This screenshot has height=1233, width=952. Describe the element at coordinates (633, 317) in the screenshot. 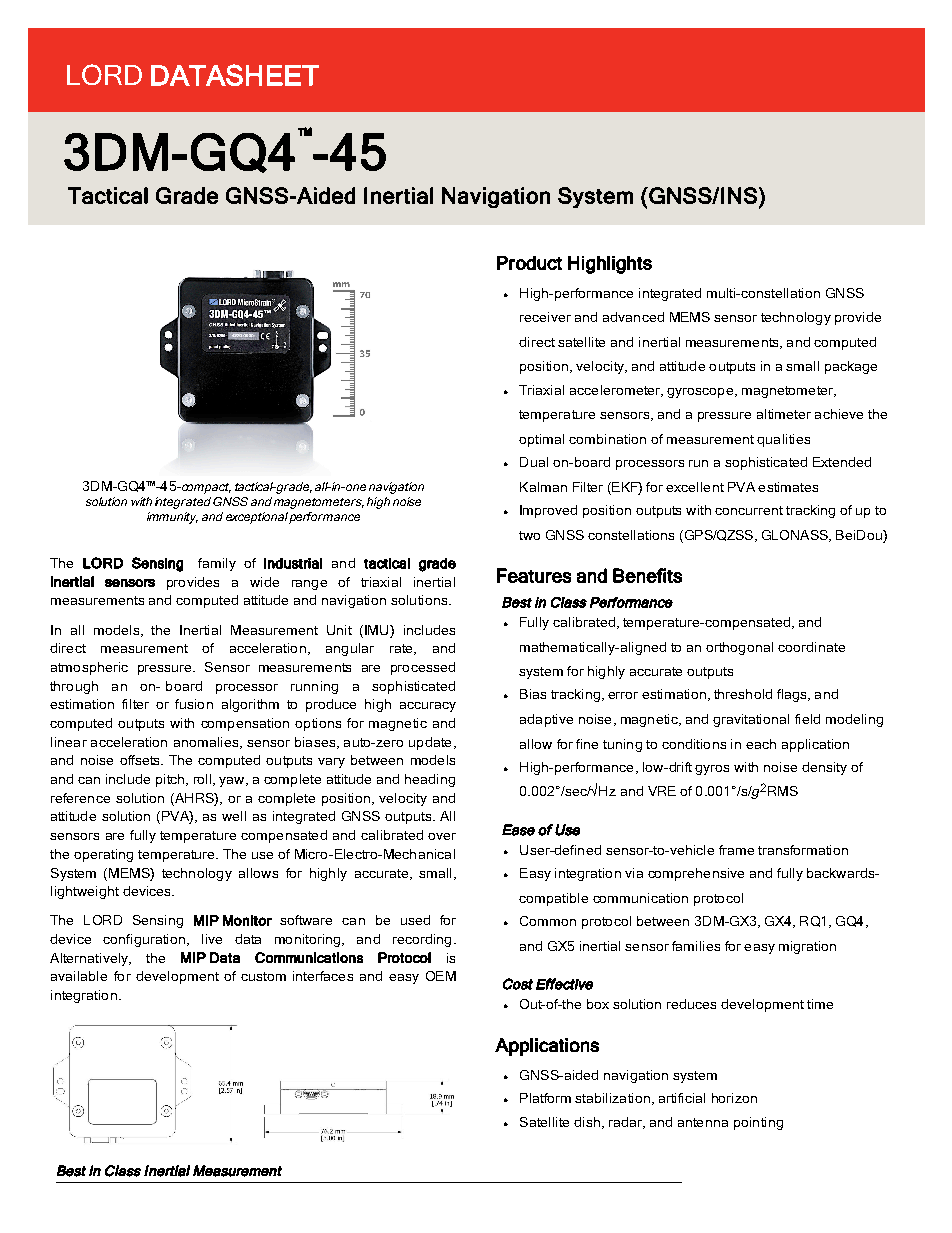

I see `advanced` at that location.
